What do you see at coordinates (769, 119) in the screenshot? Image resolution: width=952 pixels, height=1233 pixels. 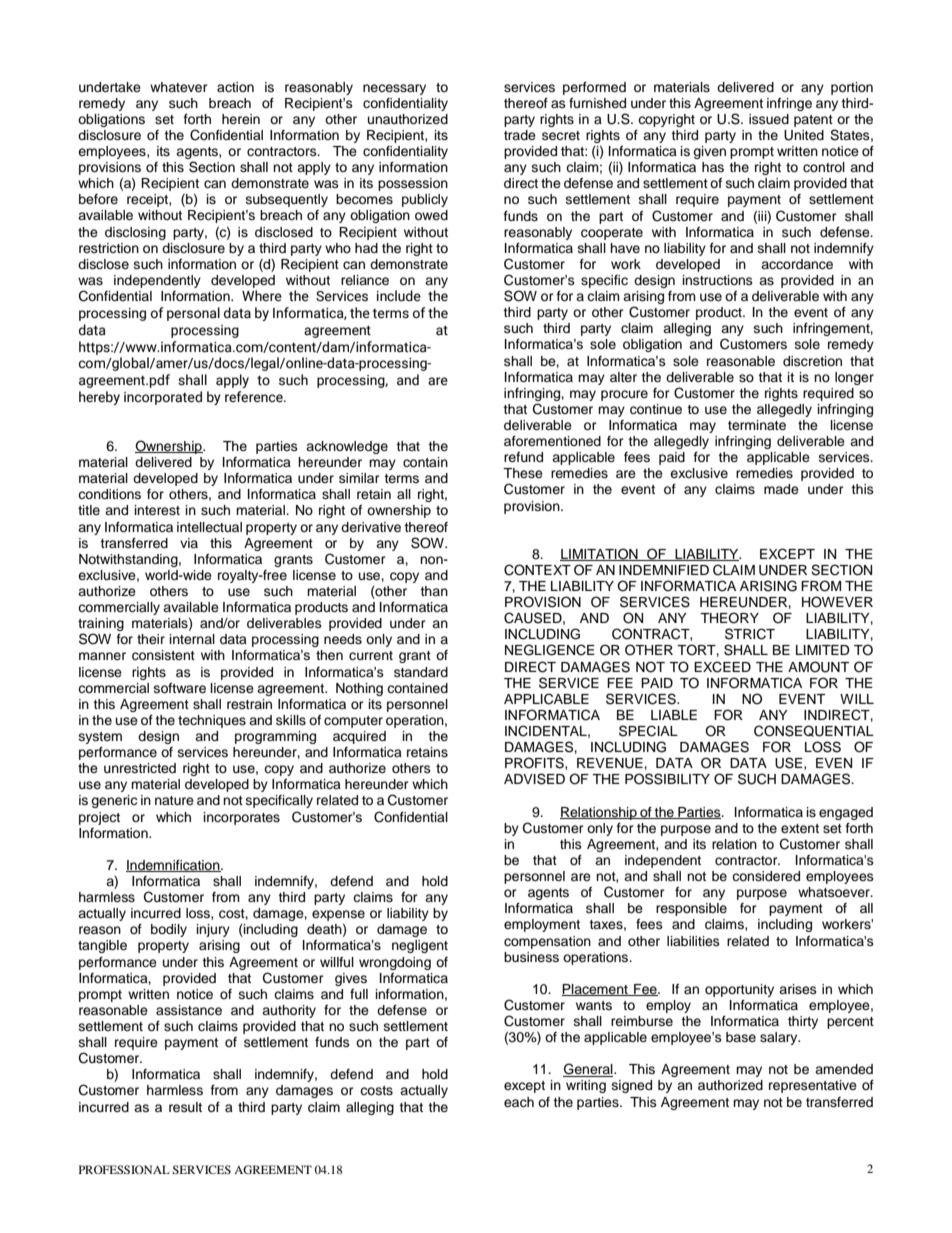 I see `issued` at bounding box center [769, 119].
